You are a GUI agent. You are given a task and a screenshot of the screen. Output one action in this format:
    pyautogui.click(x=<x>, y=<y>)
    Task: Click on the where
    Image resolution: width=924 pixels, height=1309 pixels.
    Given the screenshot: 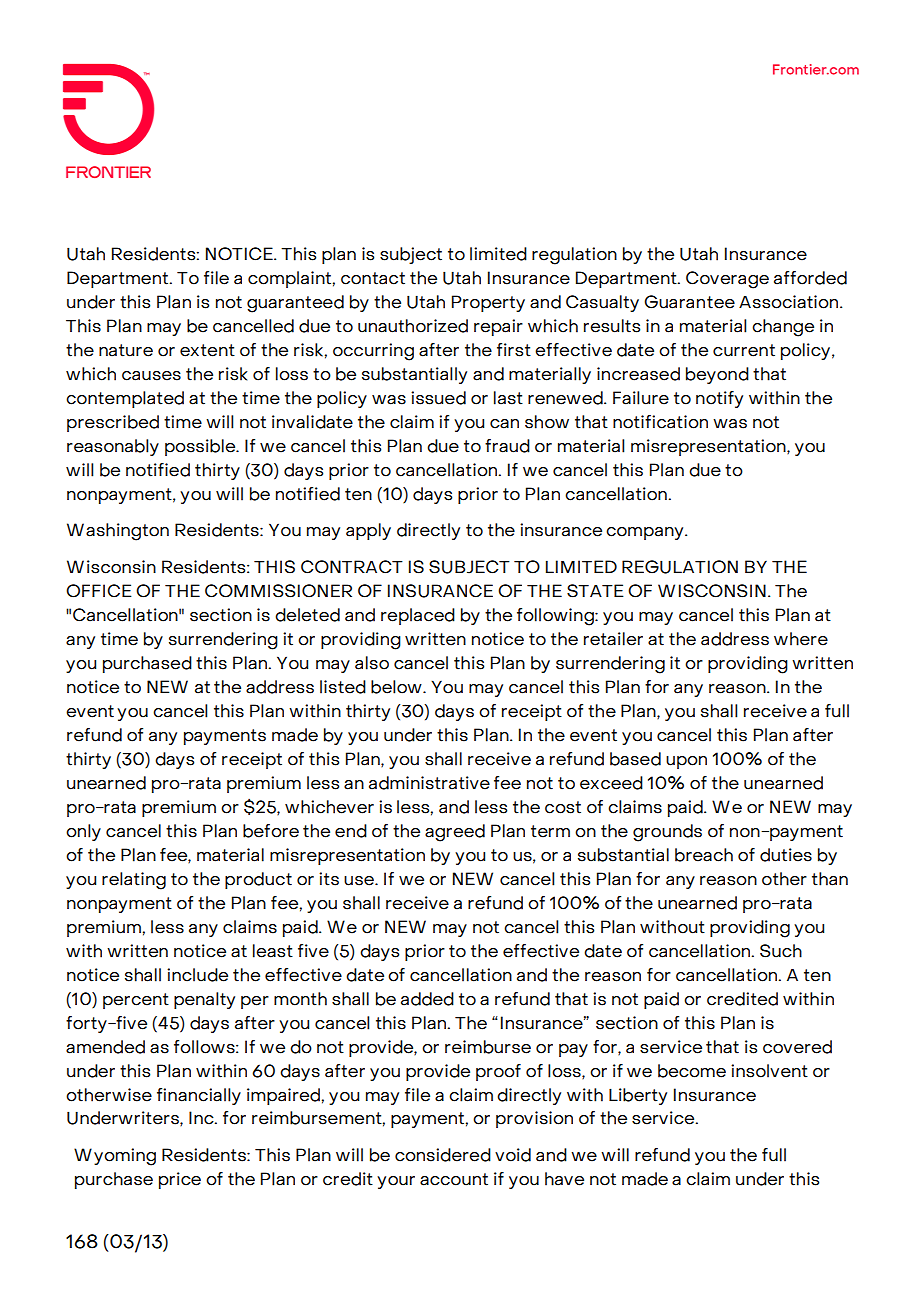 What is the action you would take?
    pyautogui.click(x=801, y=639)
